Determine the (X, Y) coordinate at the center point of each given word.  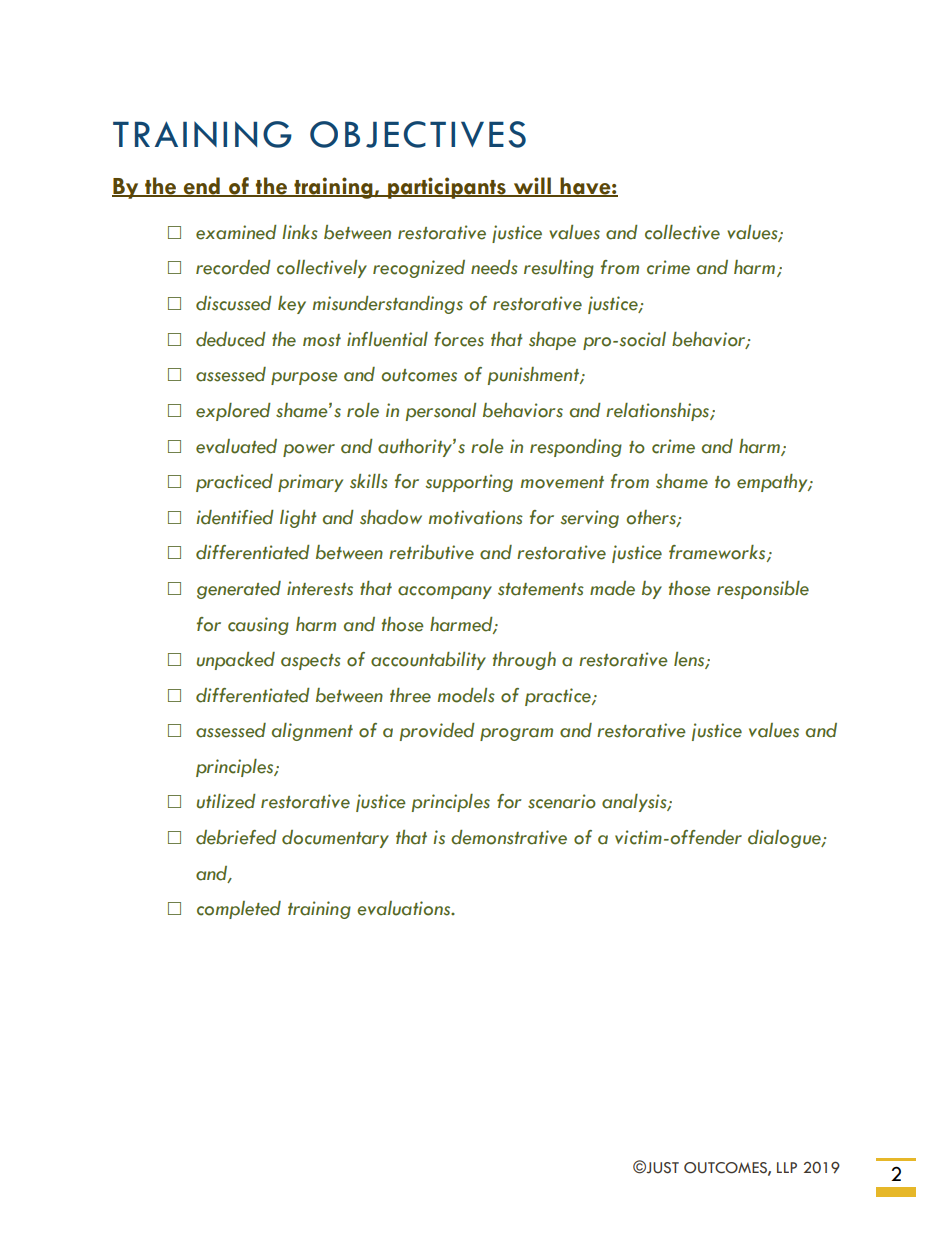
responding (576, 448)
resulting (559, 269)
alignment (312, 732)
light (298, 519)
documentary (335, 839)
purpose (304, 378)
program (516, 734)
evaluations (405, 908)
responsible (763, 590)
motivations (476, 517)
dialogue (785, 839)
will (532, 186)
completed (239, 910)
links (300, 232)
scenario (562, 801)
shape (552, 341)
